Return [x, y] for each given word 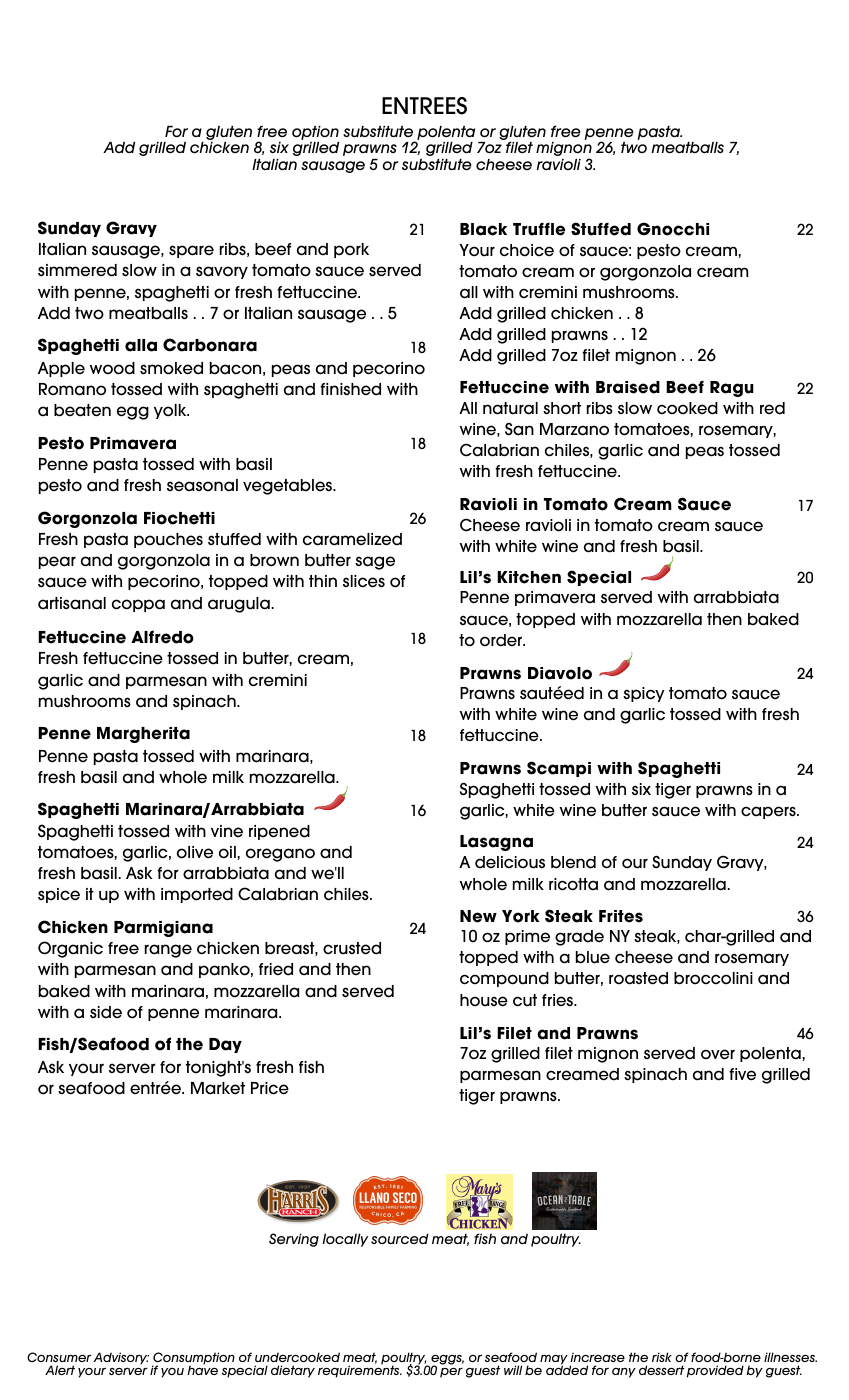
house [484, 1000]
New [478, 916]
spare [191, 251]
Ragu [732, 389]
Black [483, 229]
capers [769, 812]
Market [218, 1088]
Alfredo [162, 637]
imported [197, 895]
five [742, 1074]
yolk [171, 411]
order [502, 640]
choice [527, 250]
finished [350, 389]
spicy [644, 694]
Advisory [121, 1358]
